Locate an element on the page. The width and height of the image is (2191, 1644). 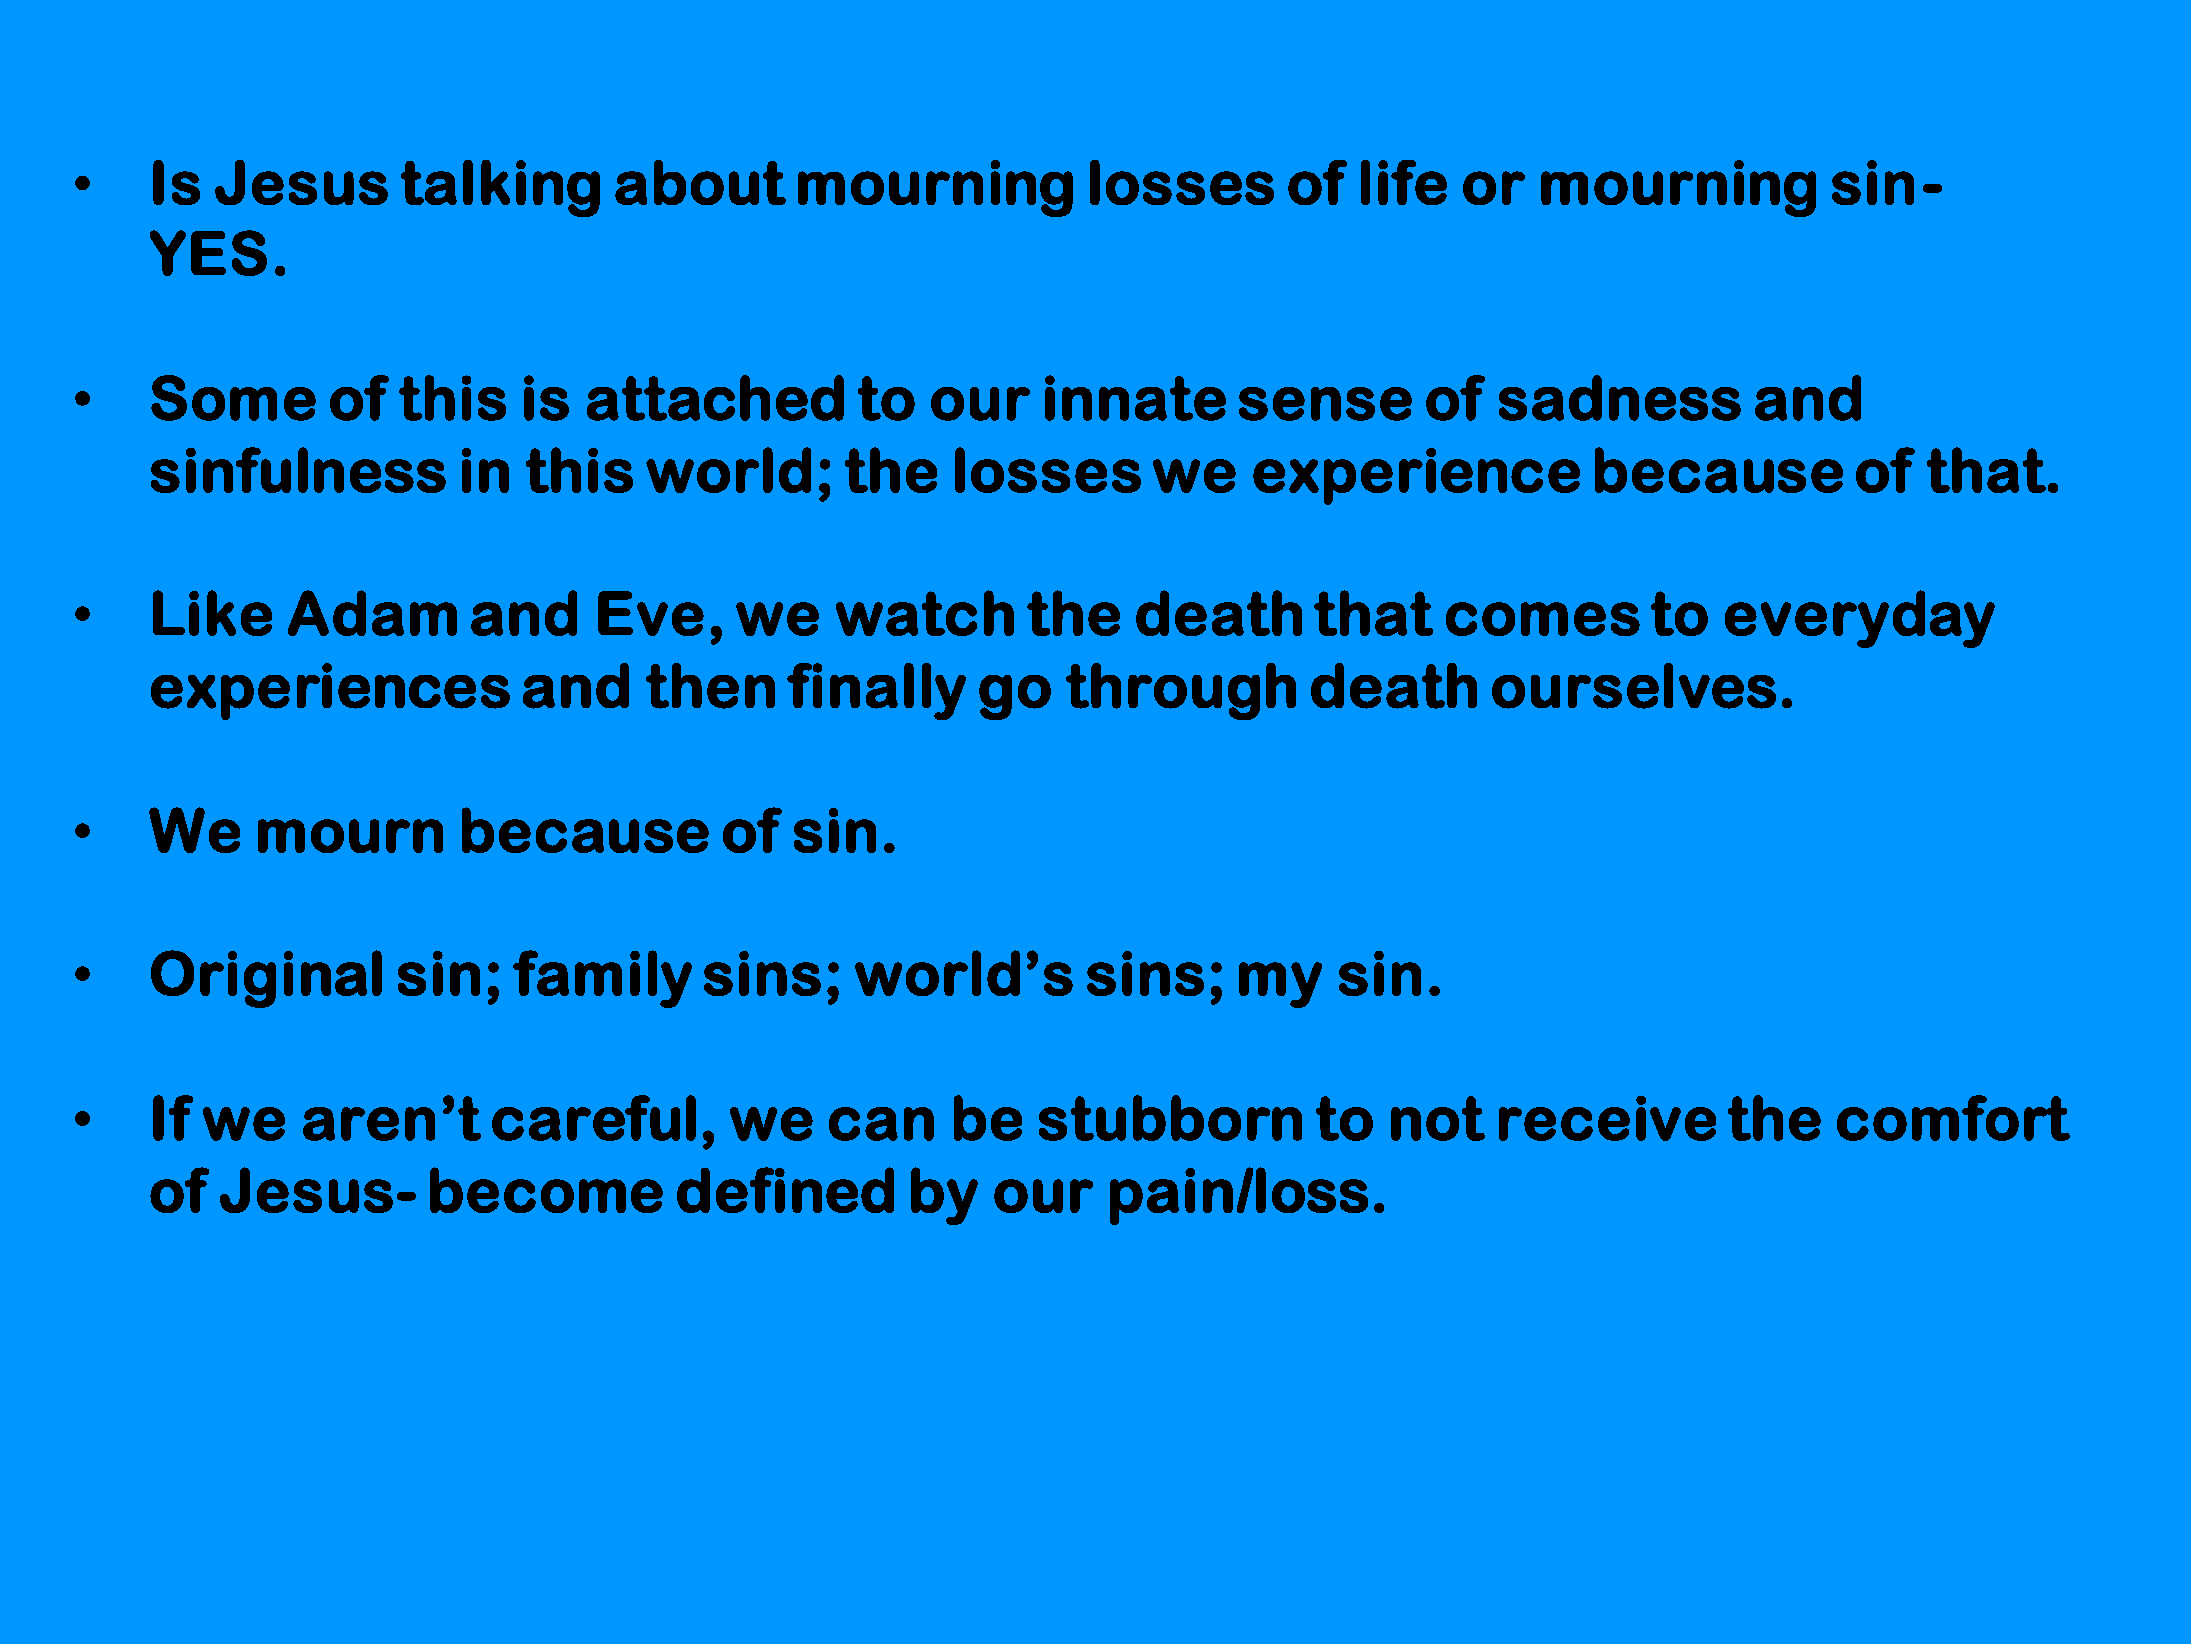
receive is located at coordinates (1607, 1118).
